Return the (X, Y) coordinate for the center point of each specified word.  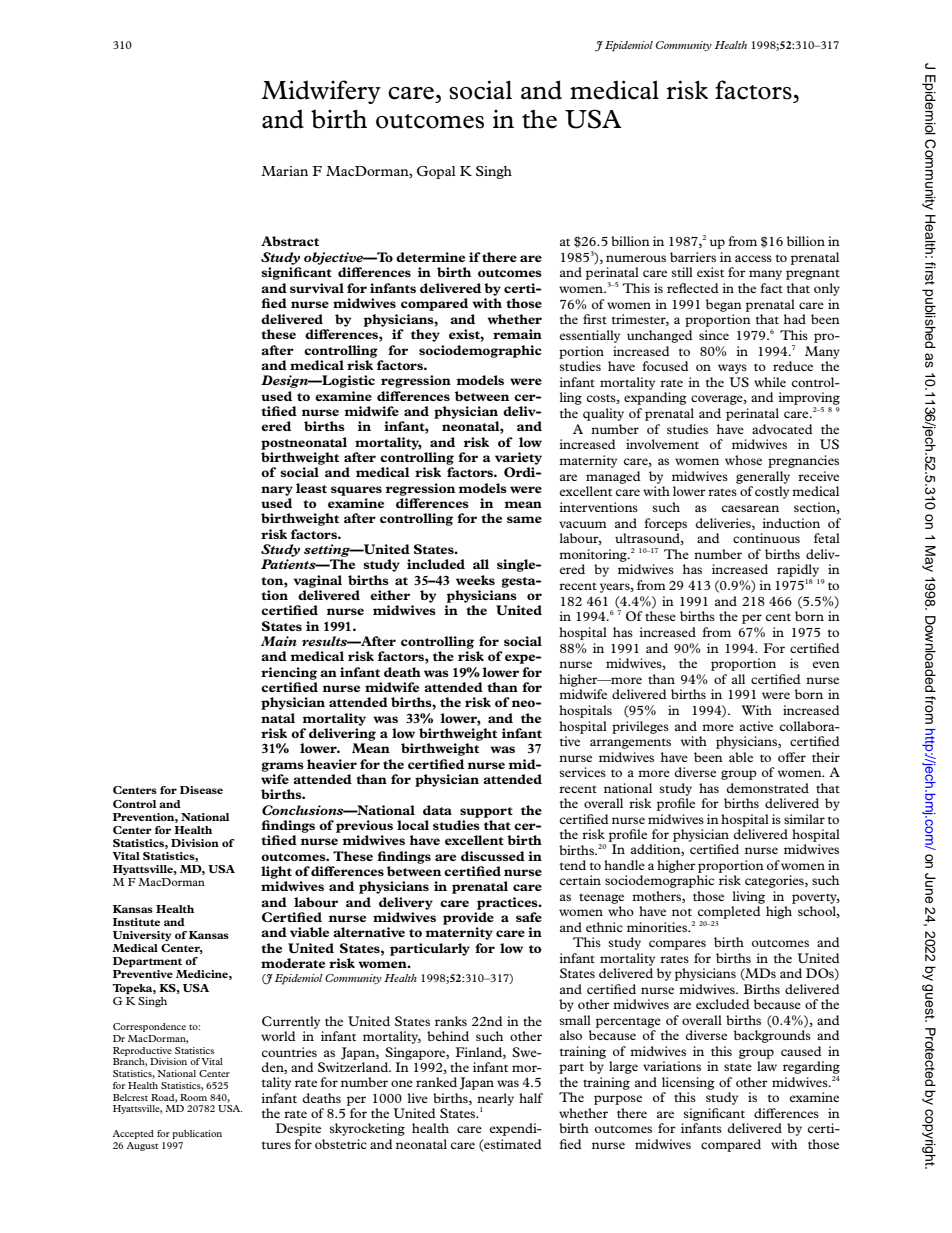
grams (283, 767)
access (753, 258)
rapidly (798, 572)
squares (356, 491)
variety (518, 458)
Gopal (436, 172)
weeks (475, 580)
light (276, 872)
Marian (284, 171)
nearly (495, 1100)
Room (193, 1097)
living (748, 897)
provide (468, 918)
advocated (782, 429)
